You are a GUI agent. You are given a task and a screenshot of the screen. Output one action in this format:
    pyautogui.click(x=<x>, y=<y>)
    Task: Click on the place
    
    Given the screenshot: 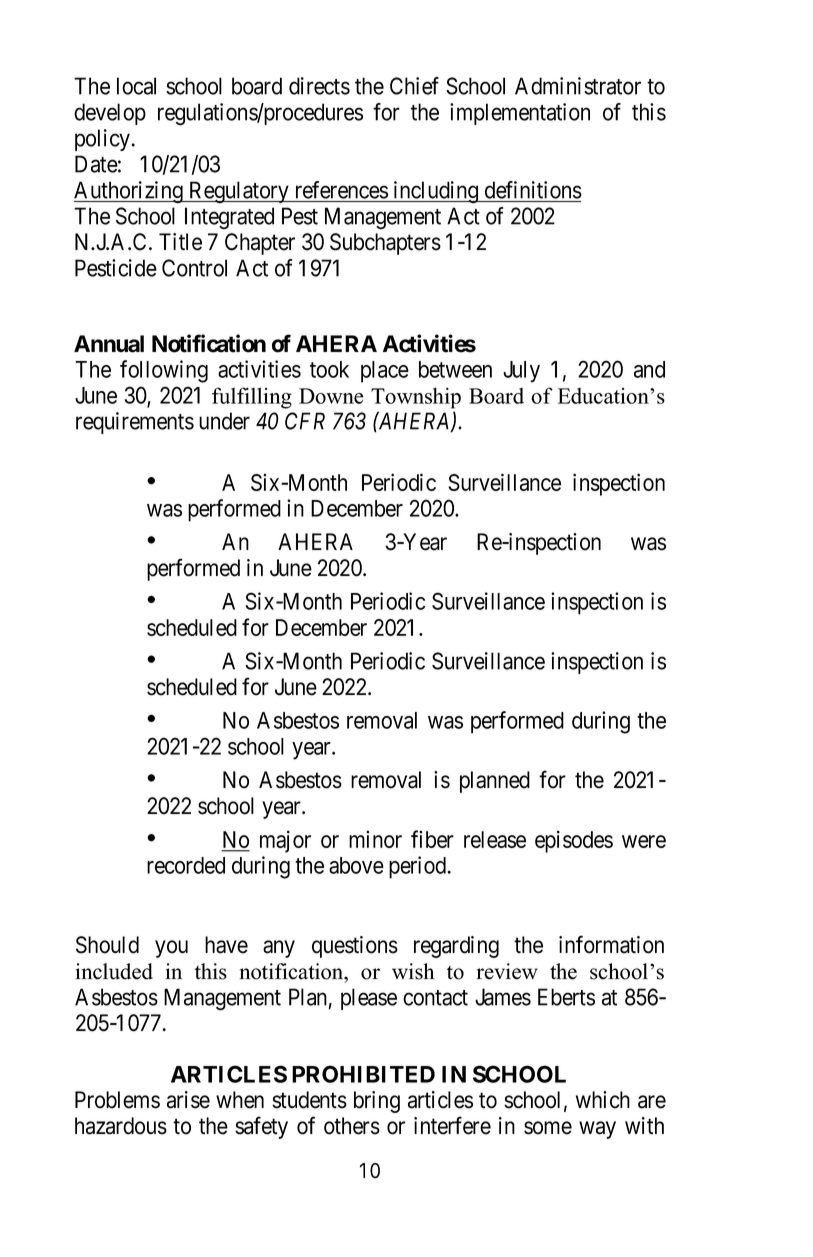 What is the action you would take?
    pyautogui.click(x=385, y=372)
